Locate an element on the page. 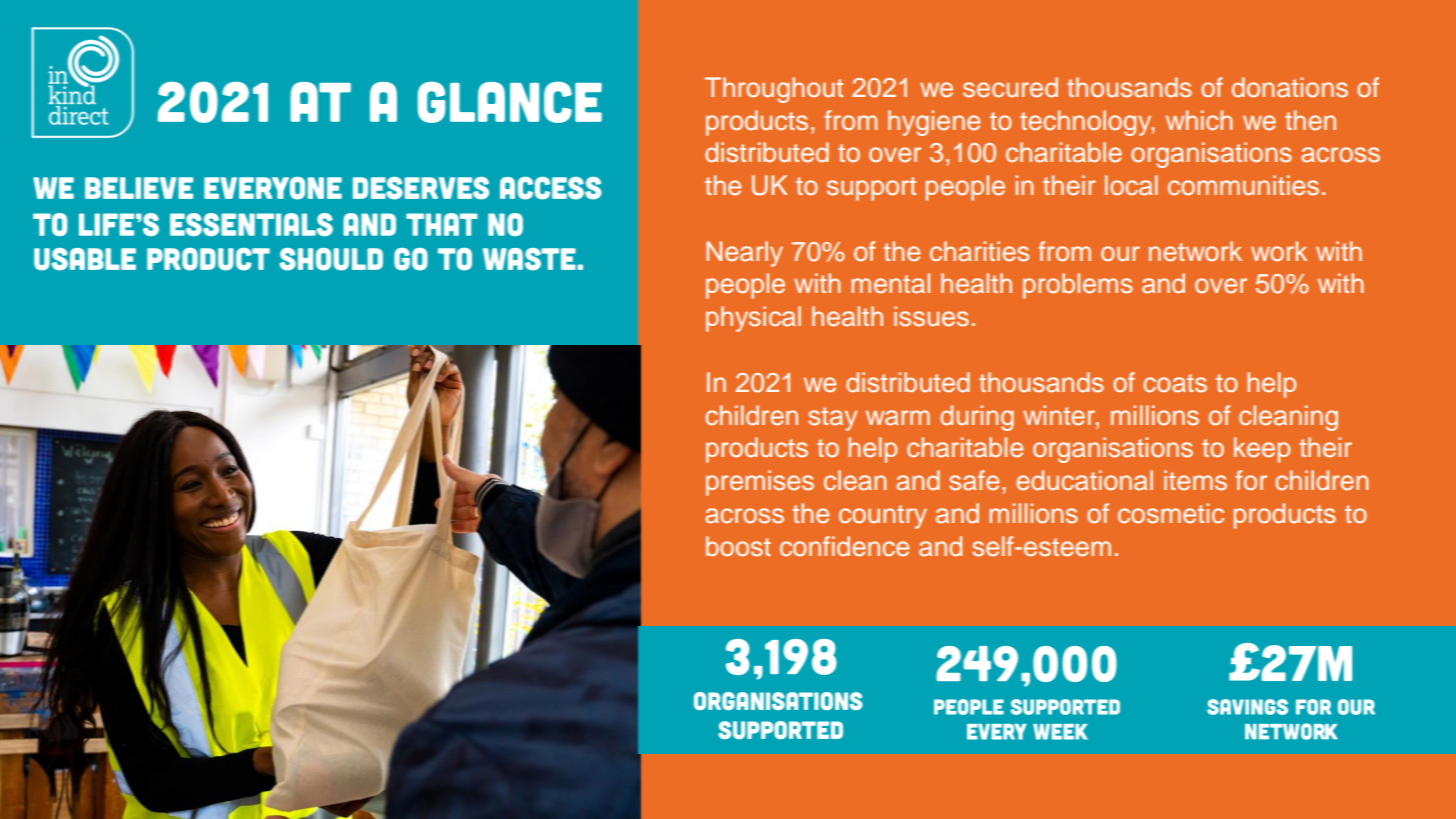  safe is located at coordinates (974, 480).
